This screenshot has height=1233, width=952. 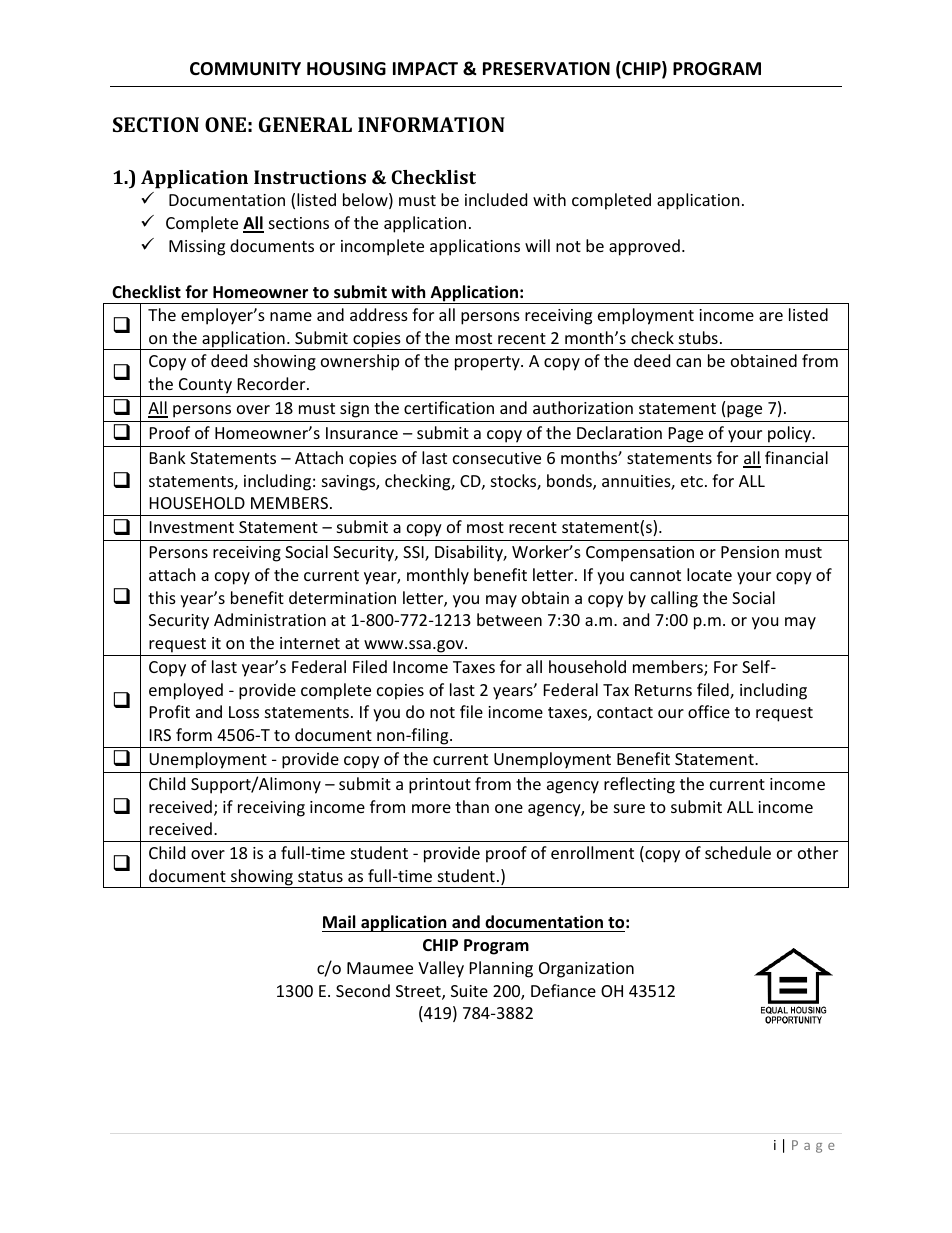 What do you see at coordinates (339, 921) in the screenshot?
I see `Mail` at bounding box center [339, 921].
